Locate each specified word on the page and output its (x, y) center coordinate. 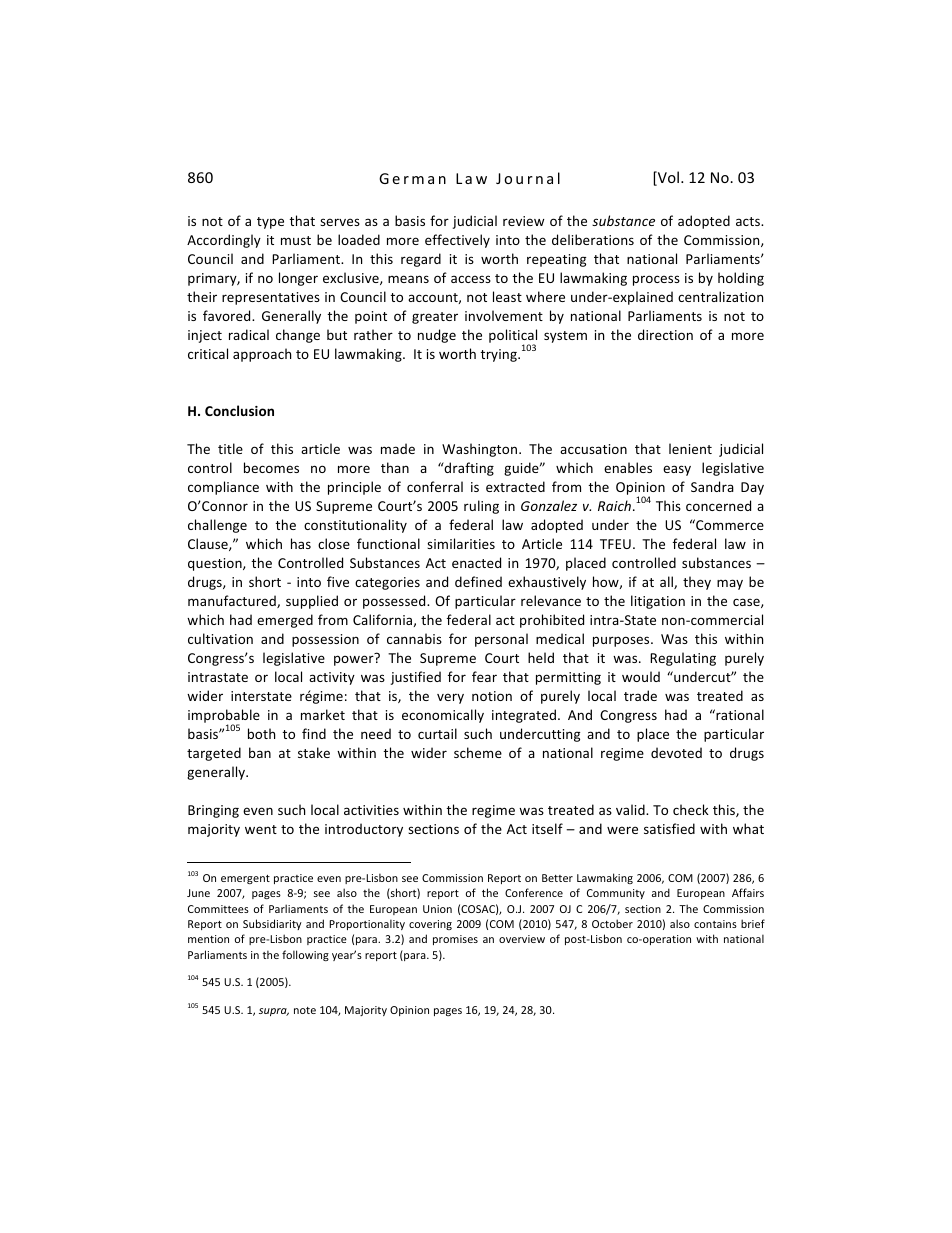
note (305, 1010)
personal (501, 640)
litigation (658, 602)
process (656, 280)
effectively (457, 241)
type (270, 223)
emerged (285, 621)
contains (715, 924)
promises (455, 940)
